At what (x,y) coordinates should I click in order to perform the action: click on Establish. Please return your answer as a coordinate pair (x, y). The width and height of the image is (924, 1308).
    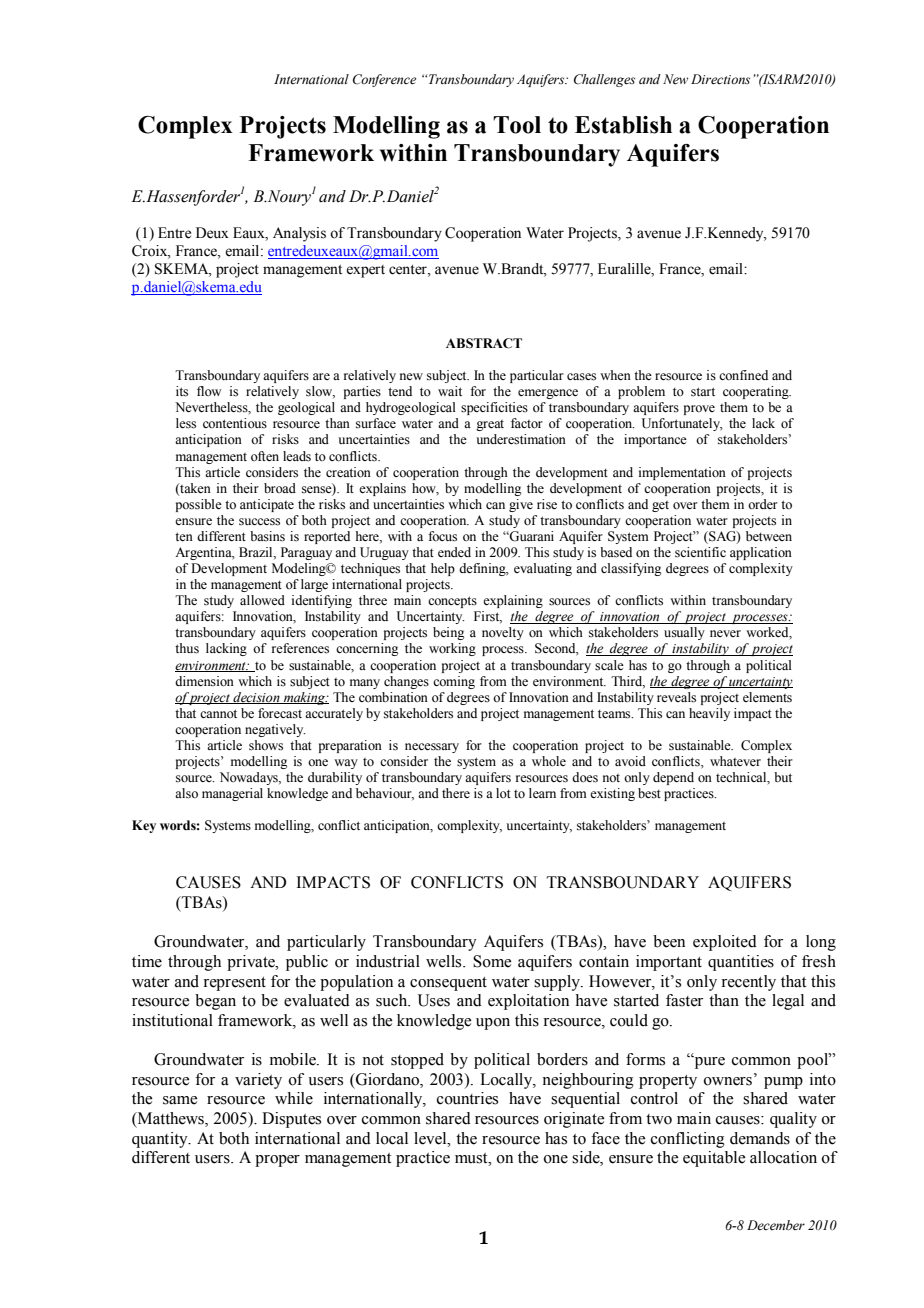
    Looking at the image, I should click on (623, 125).
